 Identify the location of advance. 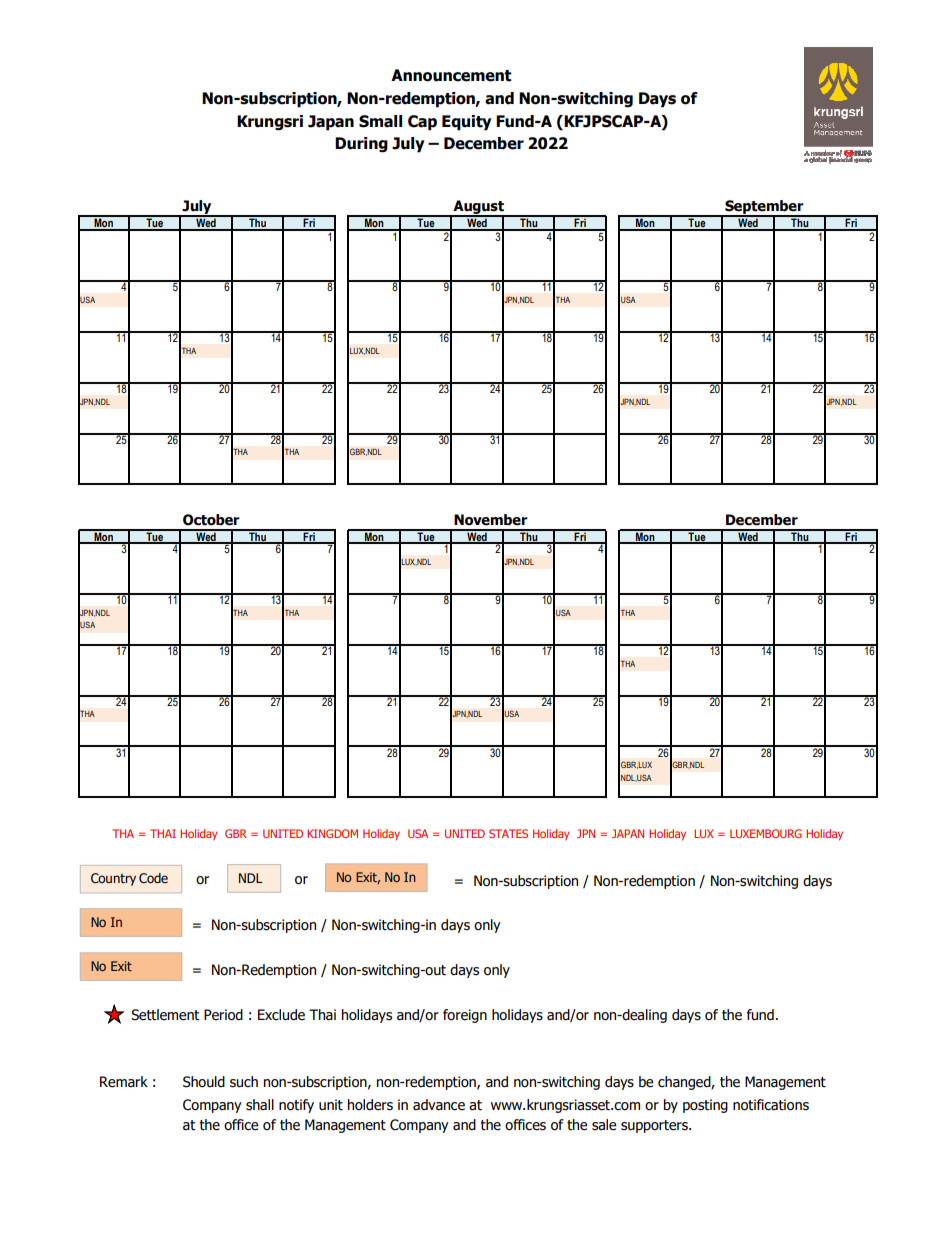
(439, 1105).
